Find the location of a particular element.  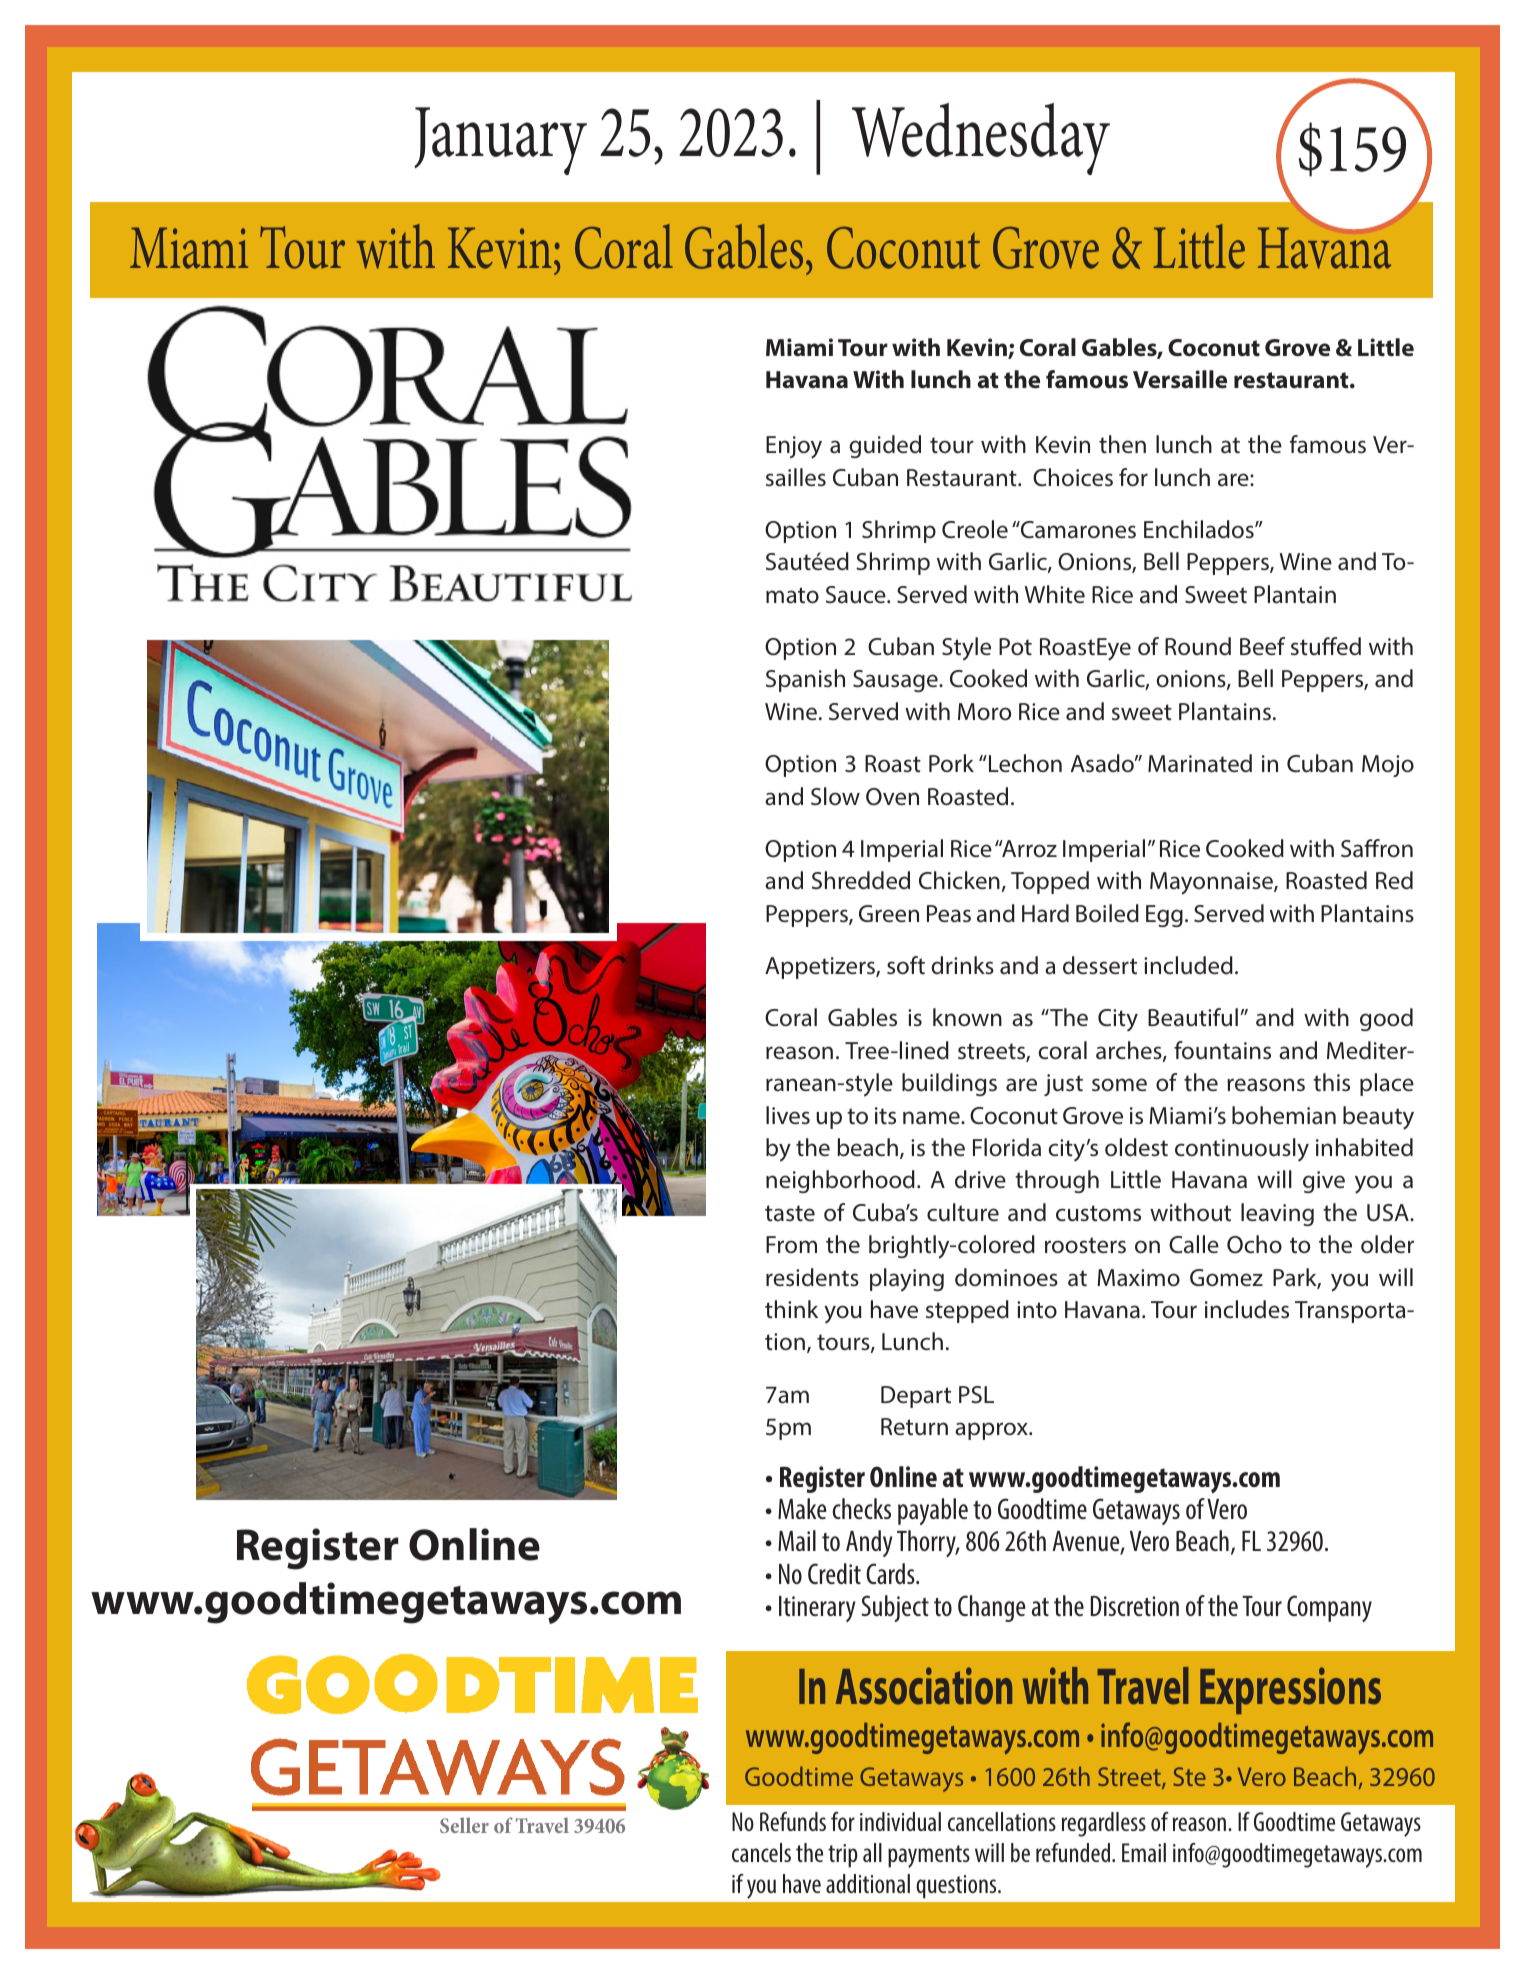

individual is located at coordinates (900, 1821).
